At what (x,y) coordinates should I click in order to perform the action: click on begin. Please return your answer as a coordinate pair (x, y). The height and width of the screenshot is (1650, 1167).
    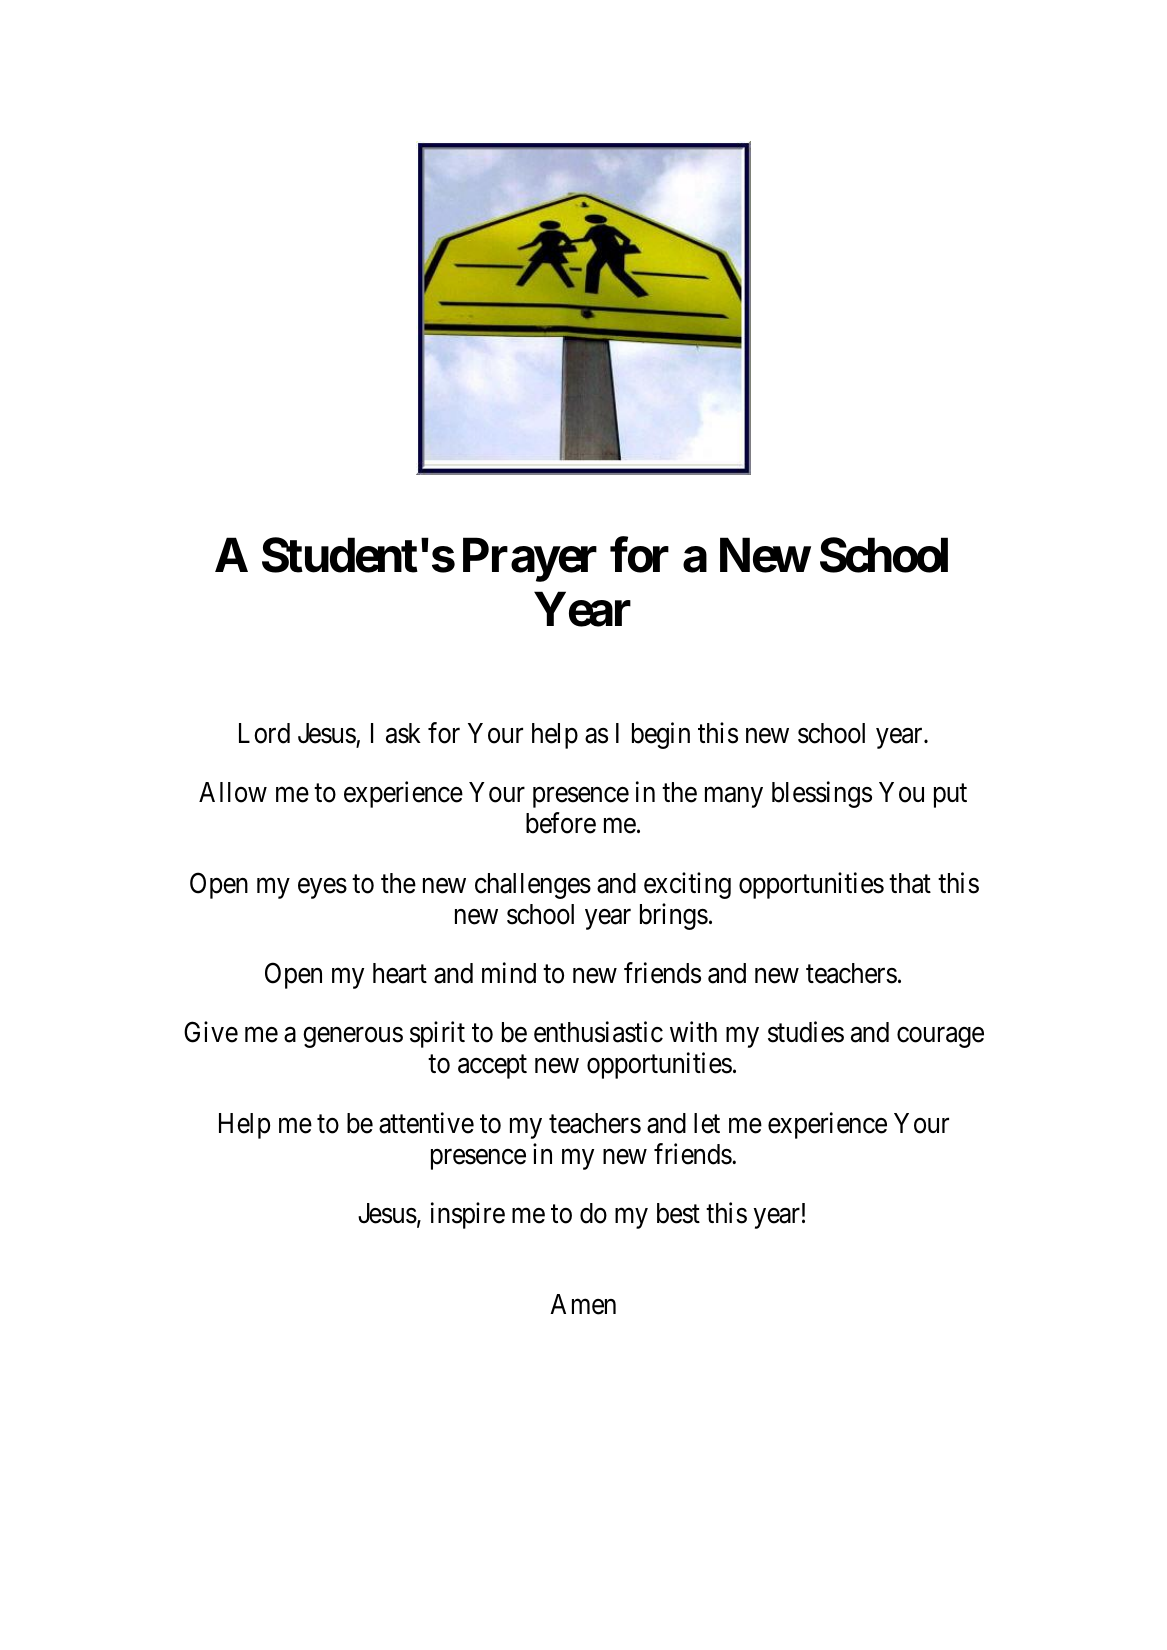
    Looking at the image, I should click on (661, 735).
